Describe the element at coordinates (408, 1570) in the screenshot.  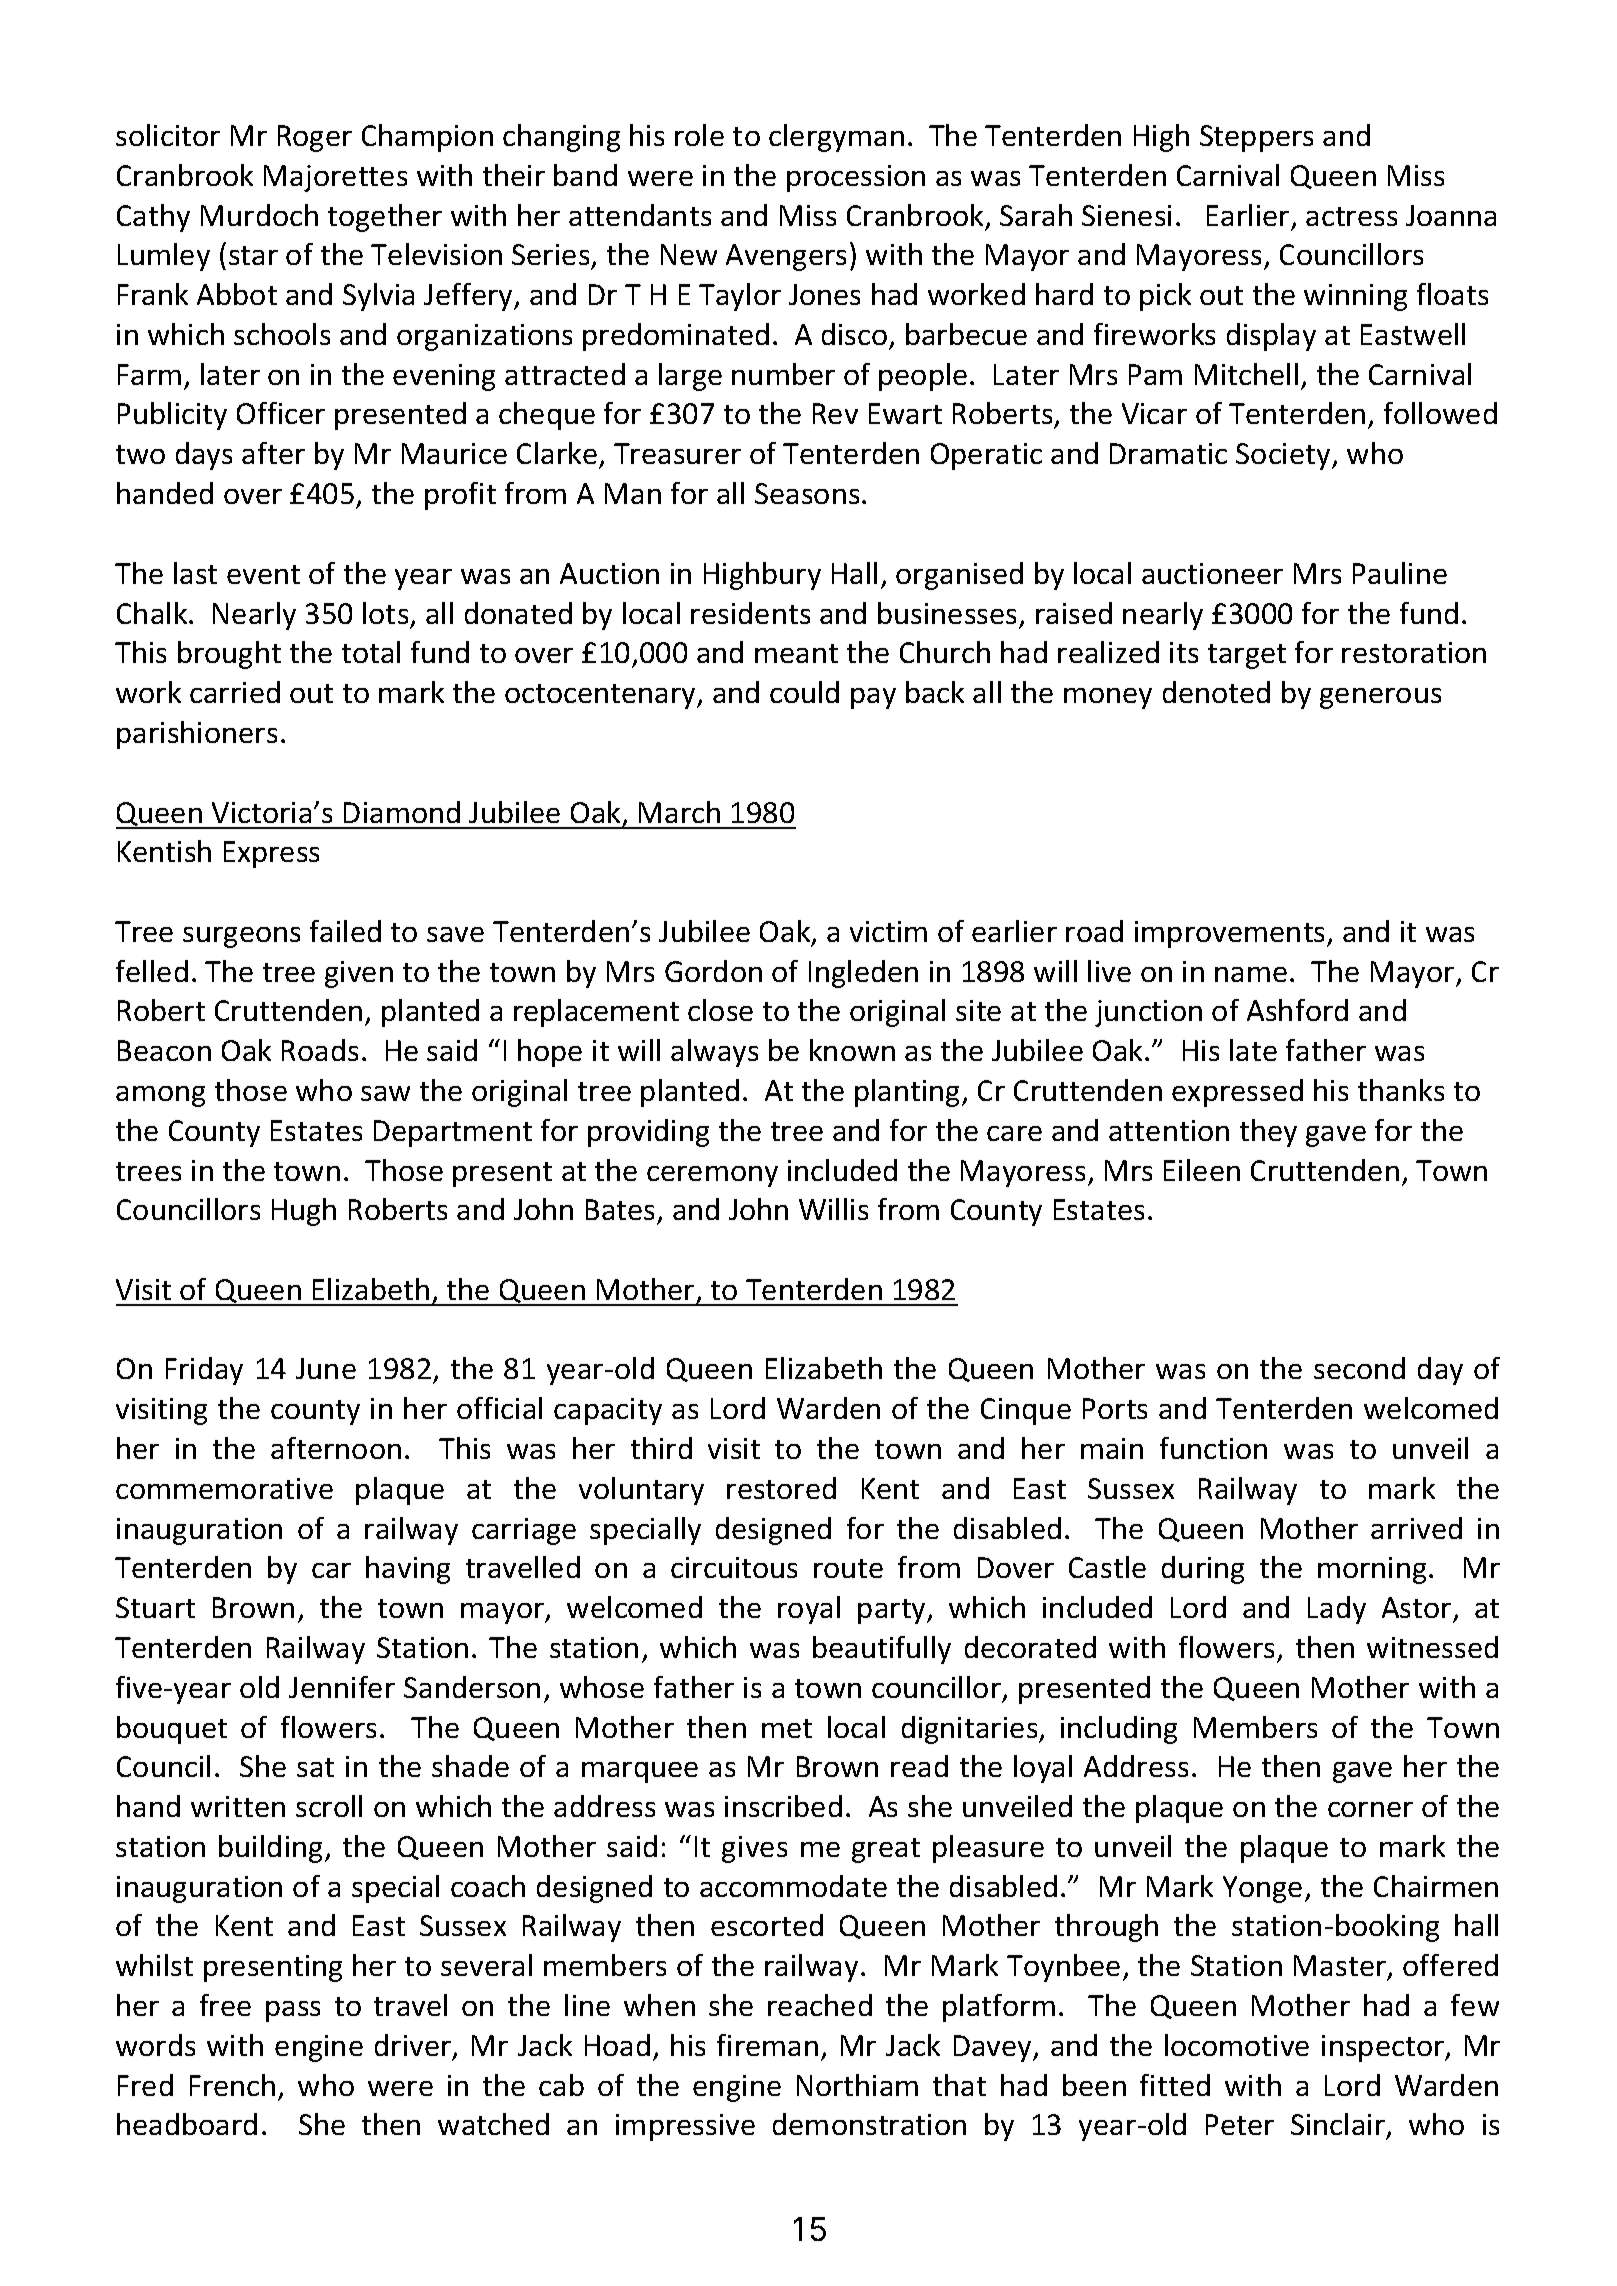
I see `having` at that location.
